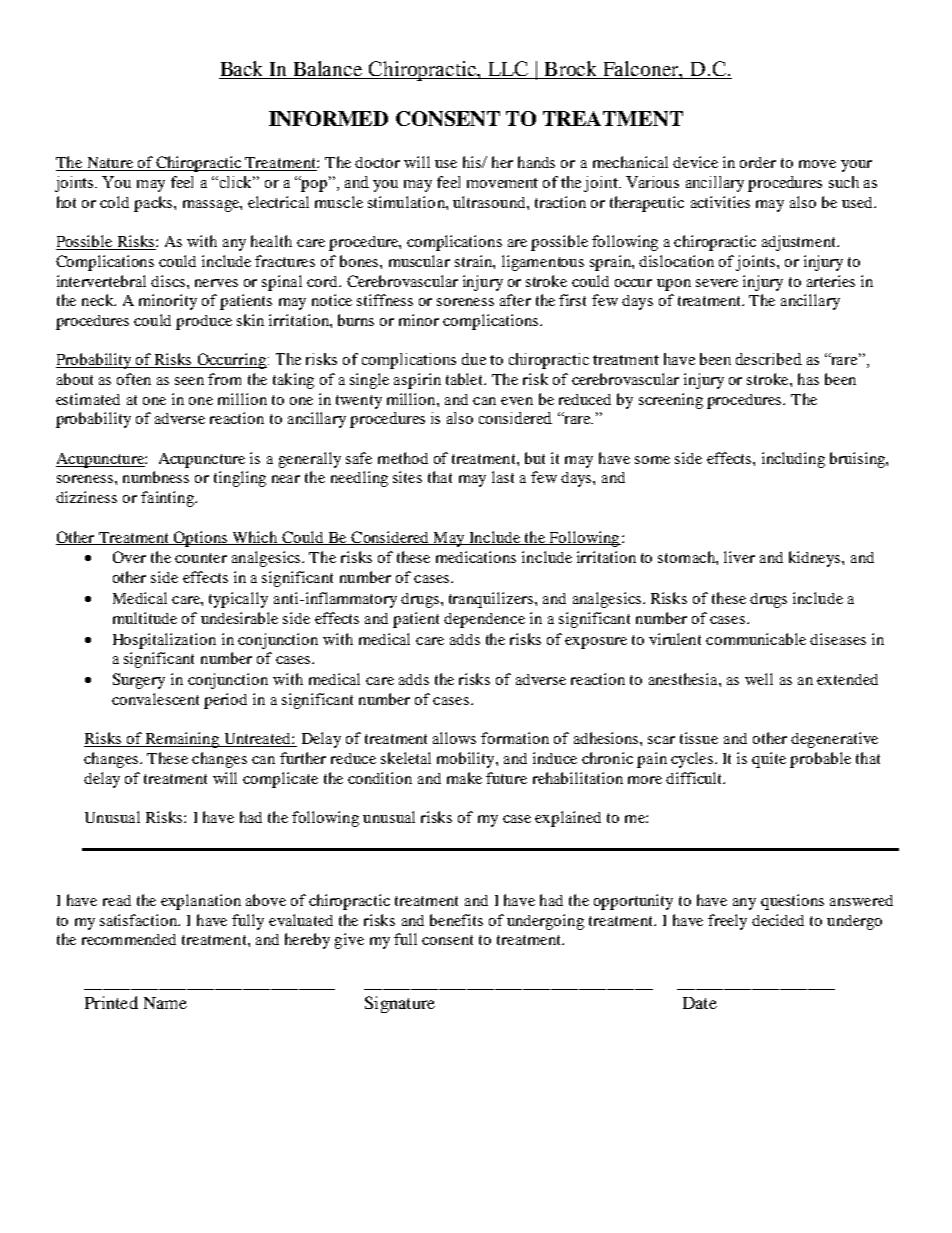  I want to click on medications, so click(476, 557).
